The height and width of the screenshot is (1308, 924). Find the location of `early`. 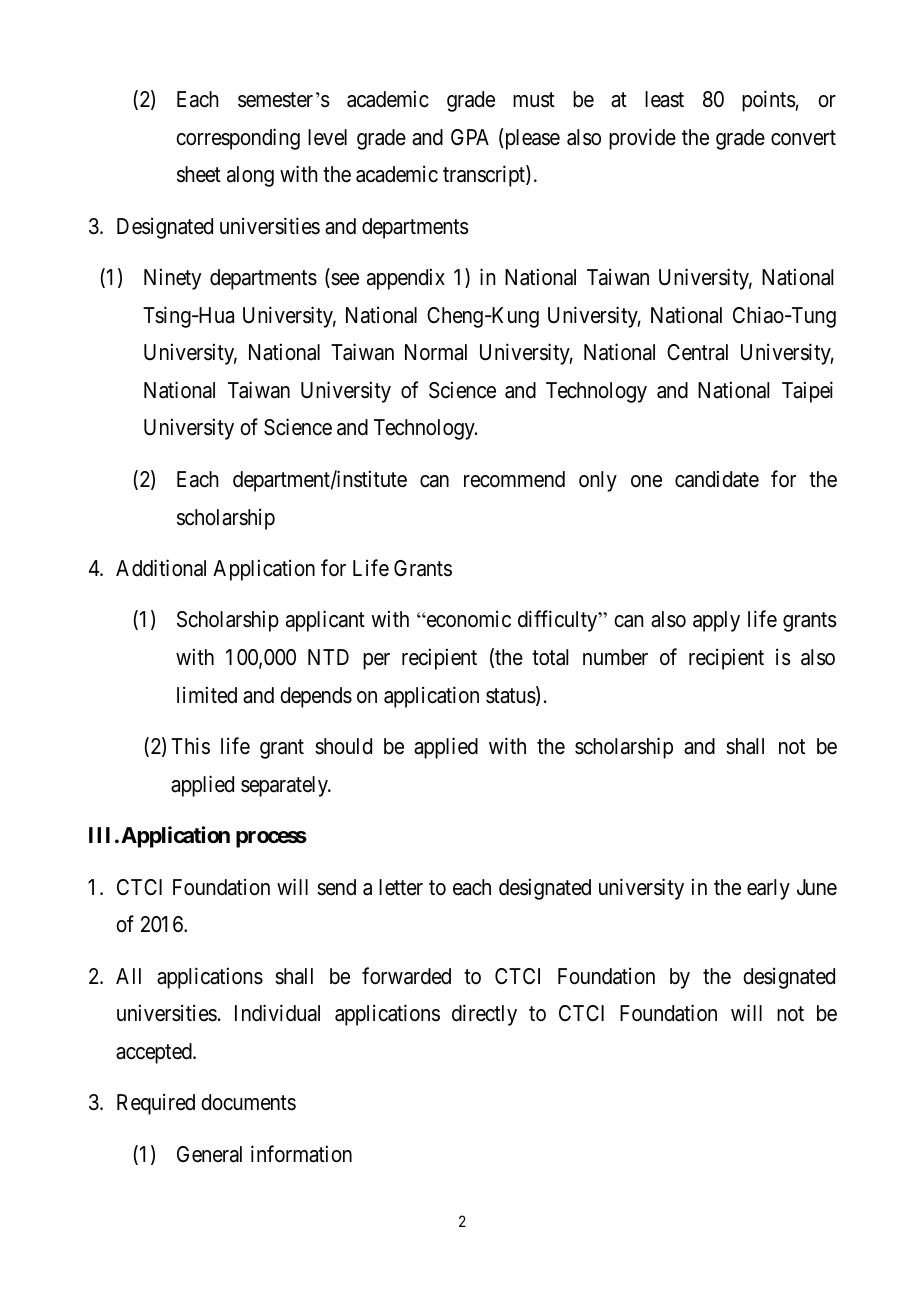

early is located at coordinates (768, 889).
